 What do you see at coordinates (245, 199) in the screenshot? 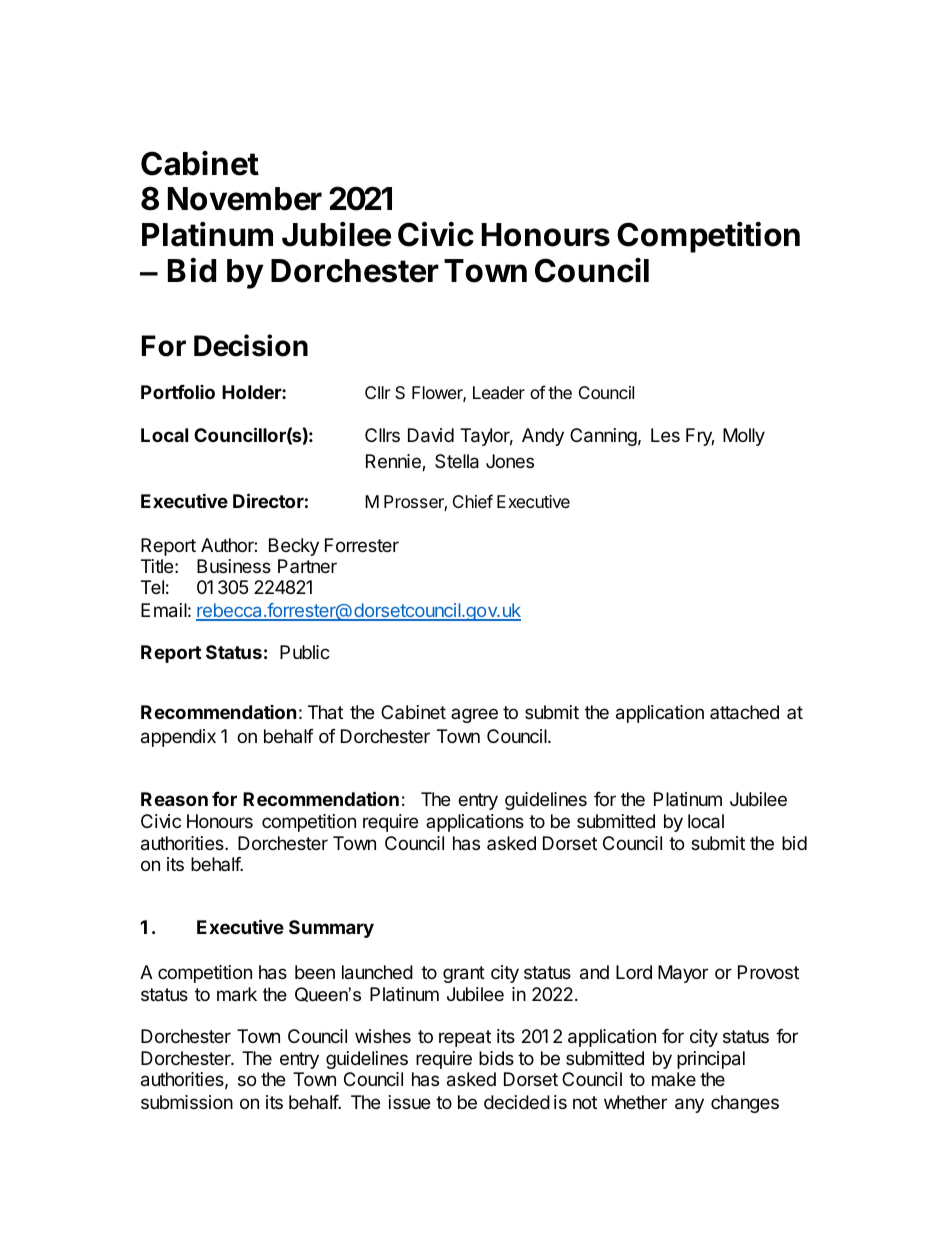
I see `November` at bounding box center [245, 199].
